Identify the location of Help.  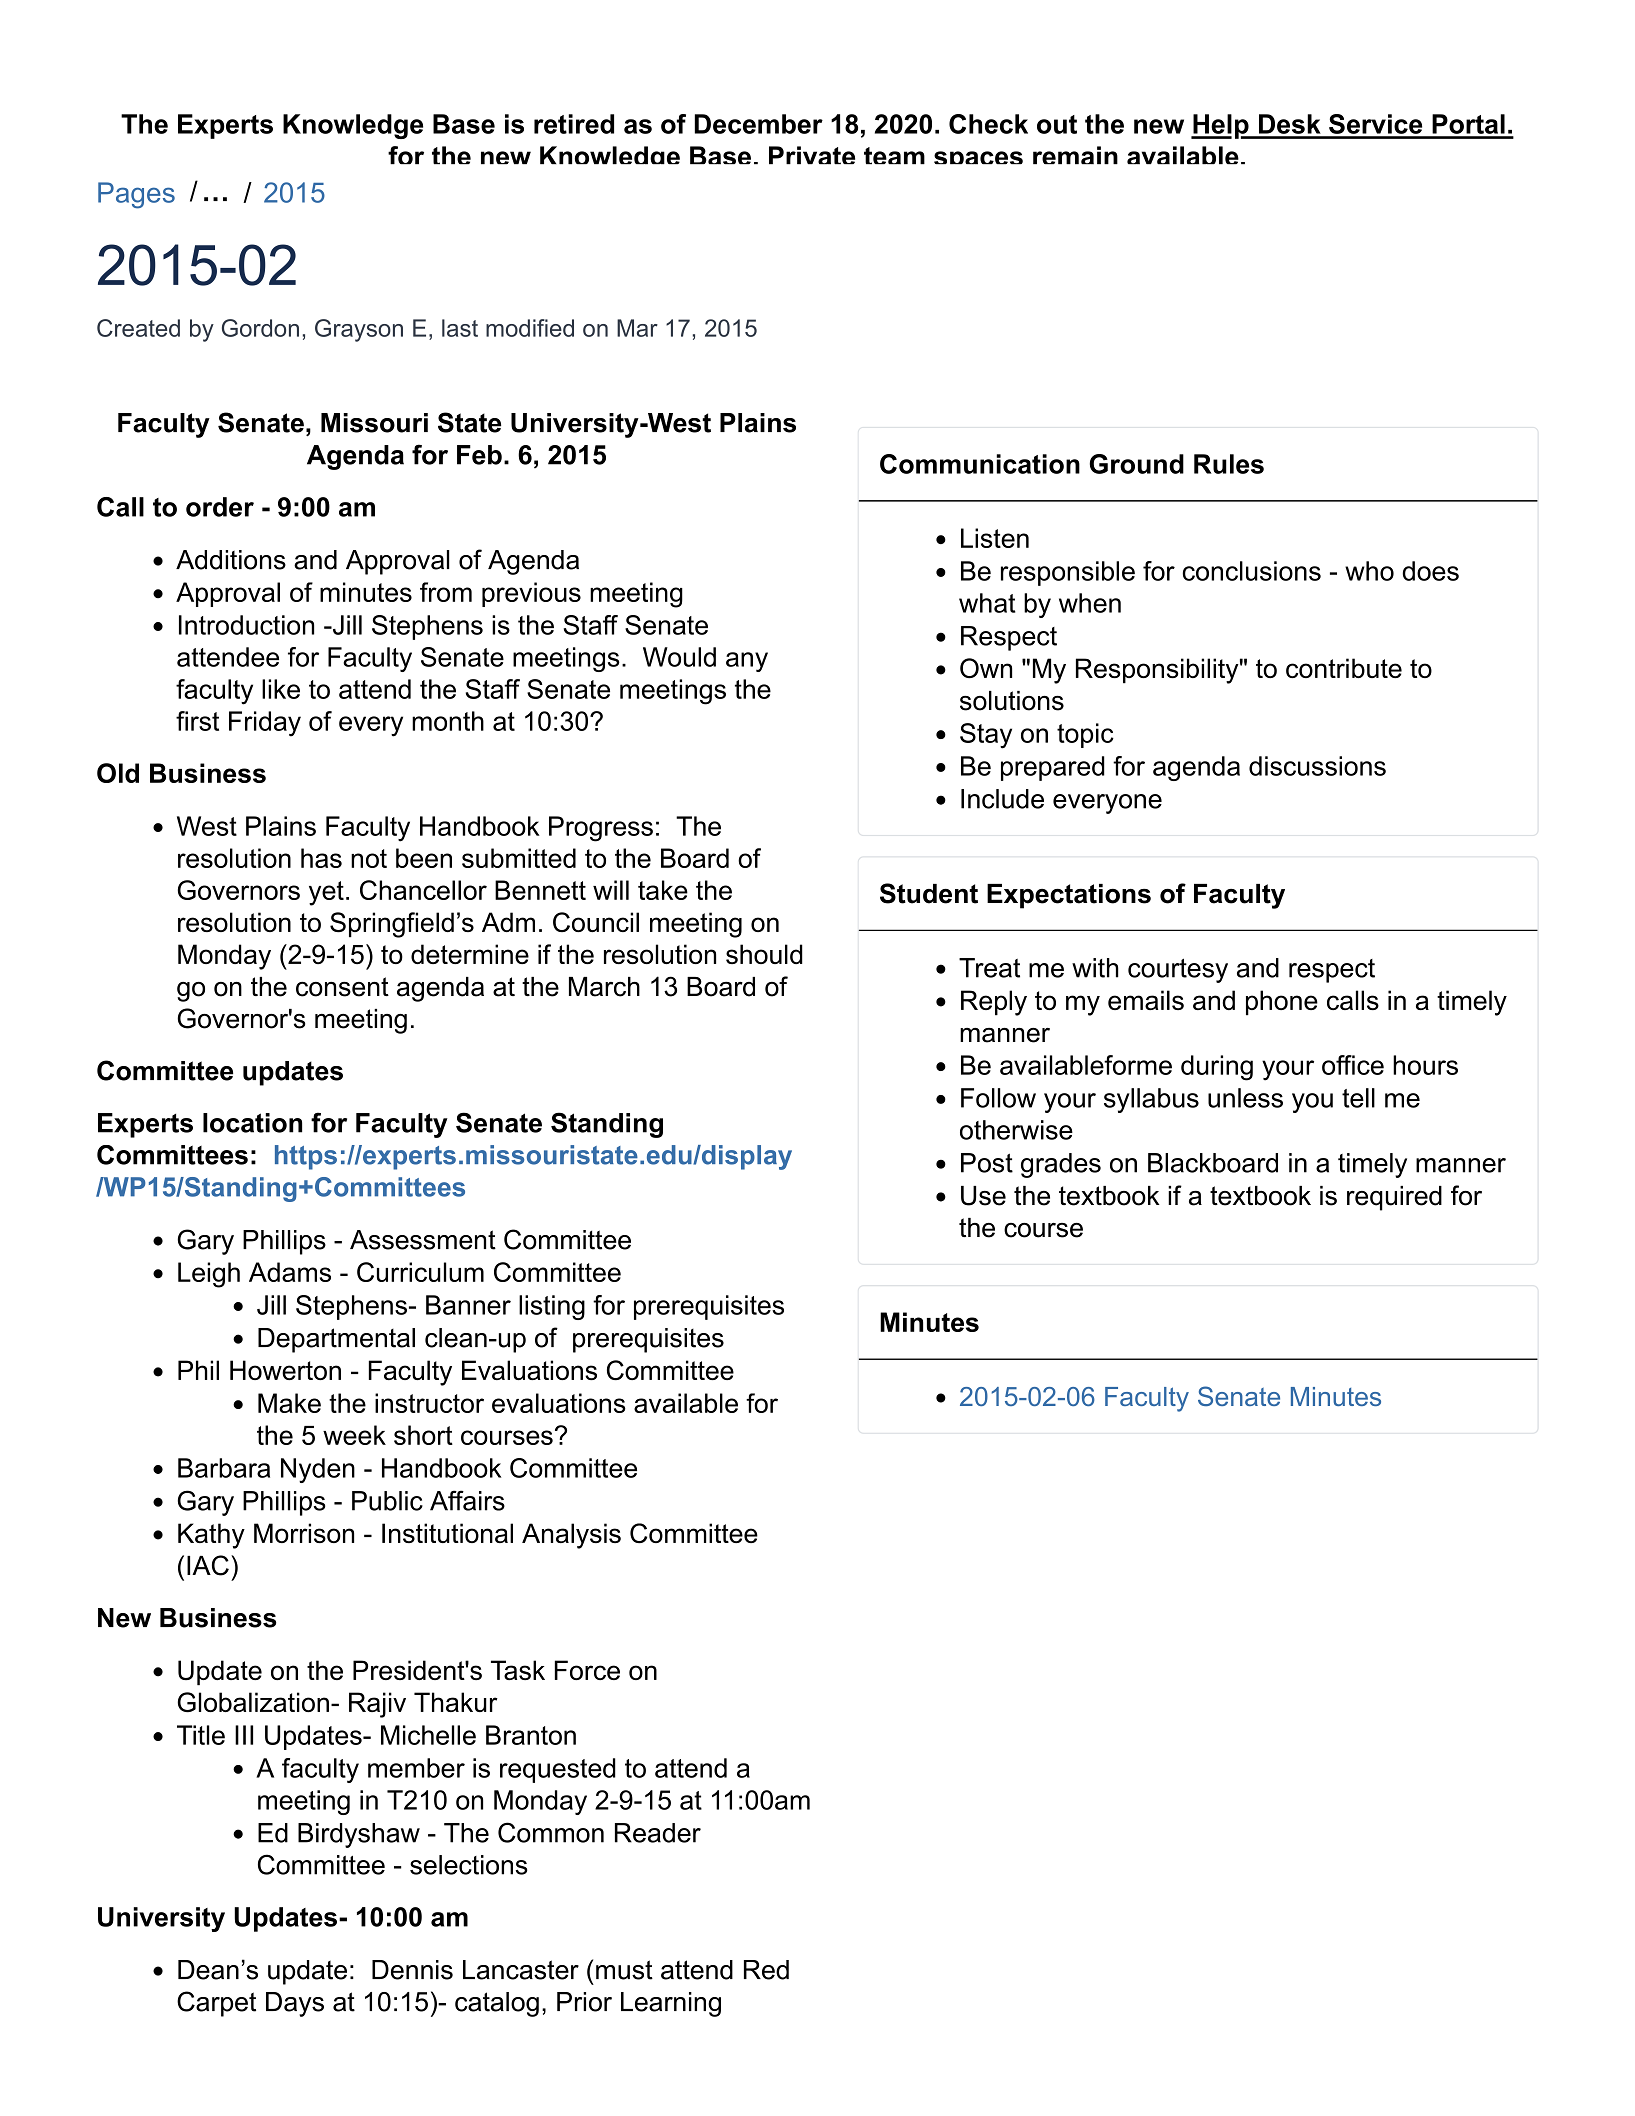
(1221, 126).
